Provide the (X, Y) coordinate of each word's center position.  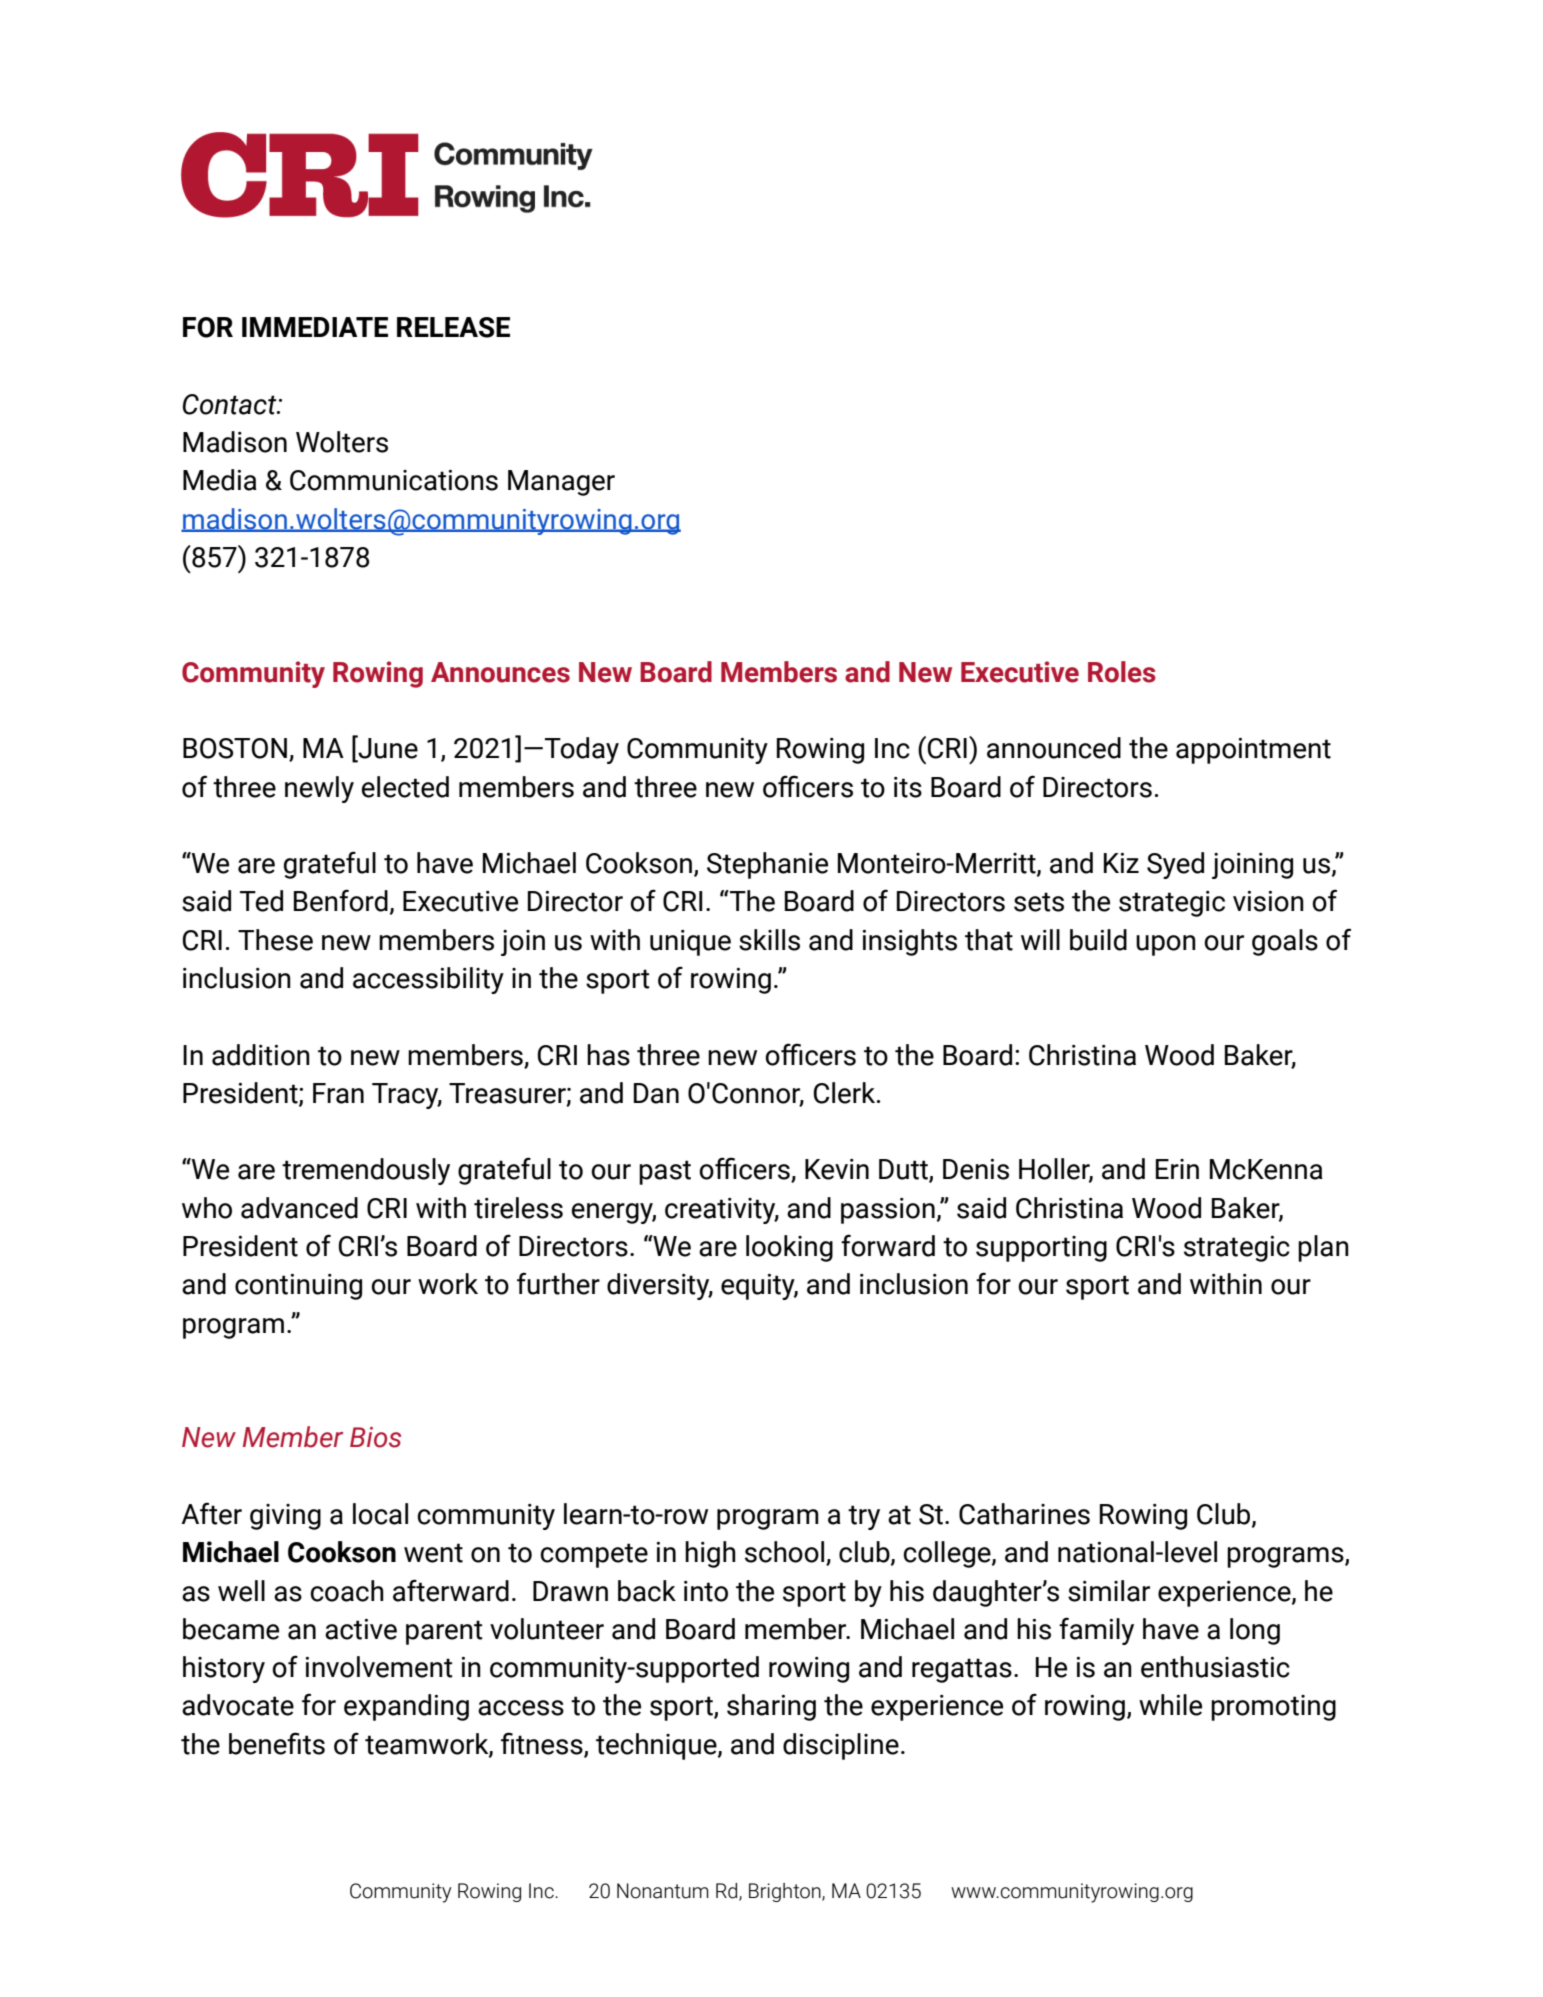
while (1170, 1705)
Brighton (786, 1892)
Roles (1122, 672)
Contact (231, 404)
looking (789, 1248)
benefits (277, 1743)
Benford (341, 900)
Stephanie (767, 865)
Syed (1175, 865)
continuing (298, 1287)
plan (1323, 1248)
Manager (561, 483)
